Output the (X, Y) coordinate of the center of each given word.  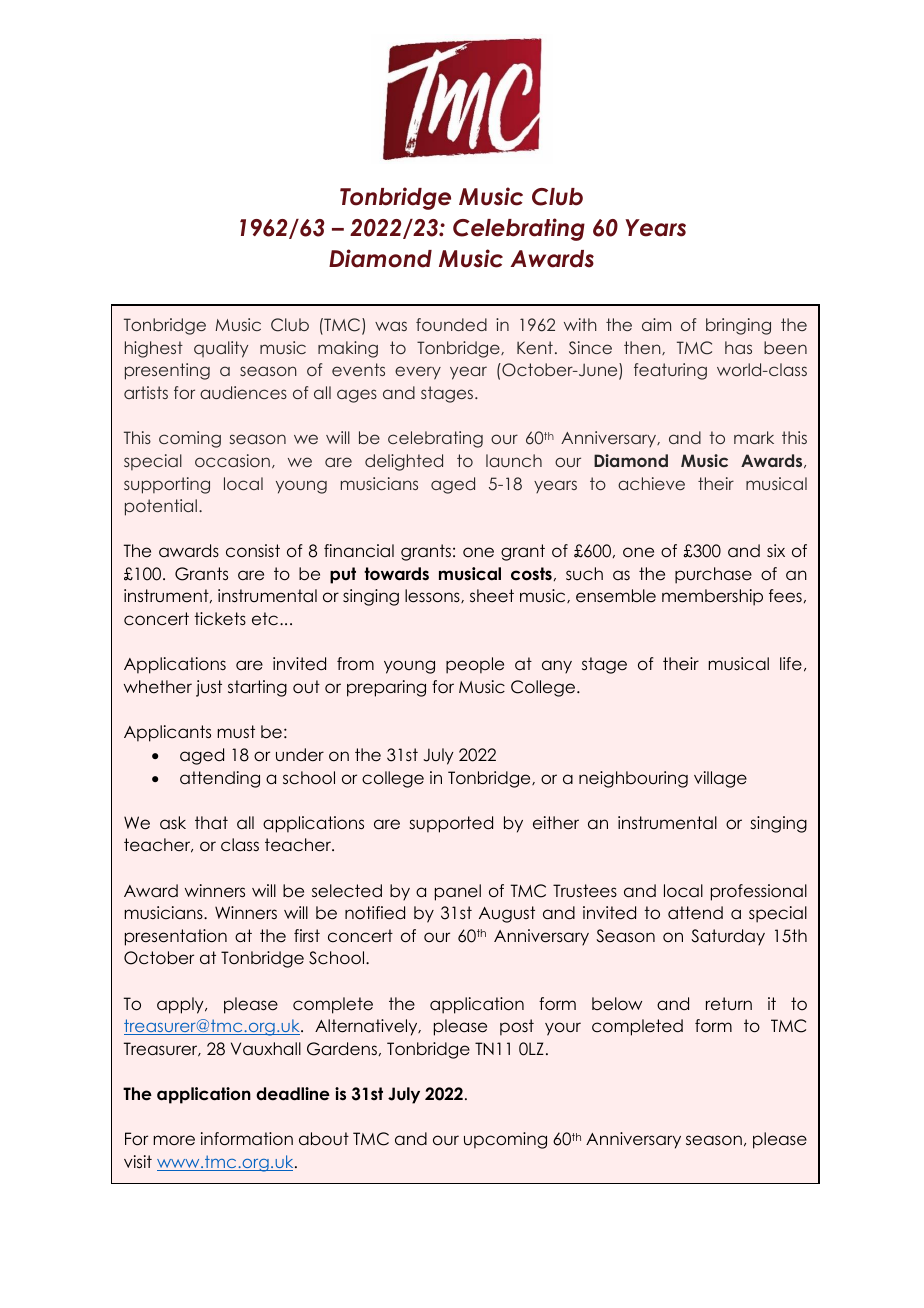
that (211, 822)
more (174, 1140)
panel (458, 892)
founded (451, 324)
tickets (220, 619)
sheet (492, 596)
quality (221, 349)
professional (759, 892)
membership (712, 597)
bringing (738, 326)
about (324, 1139)
